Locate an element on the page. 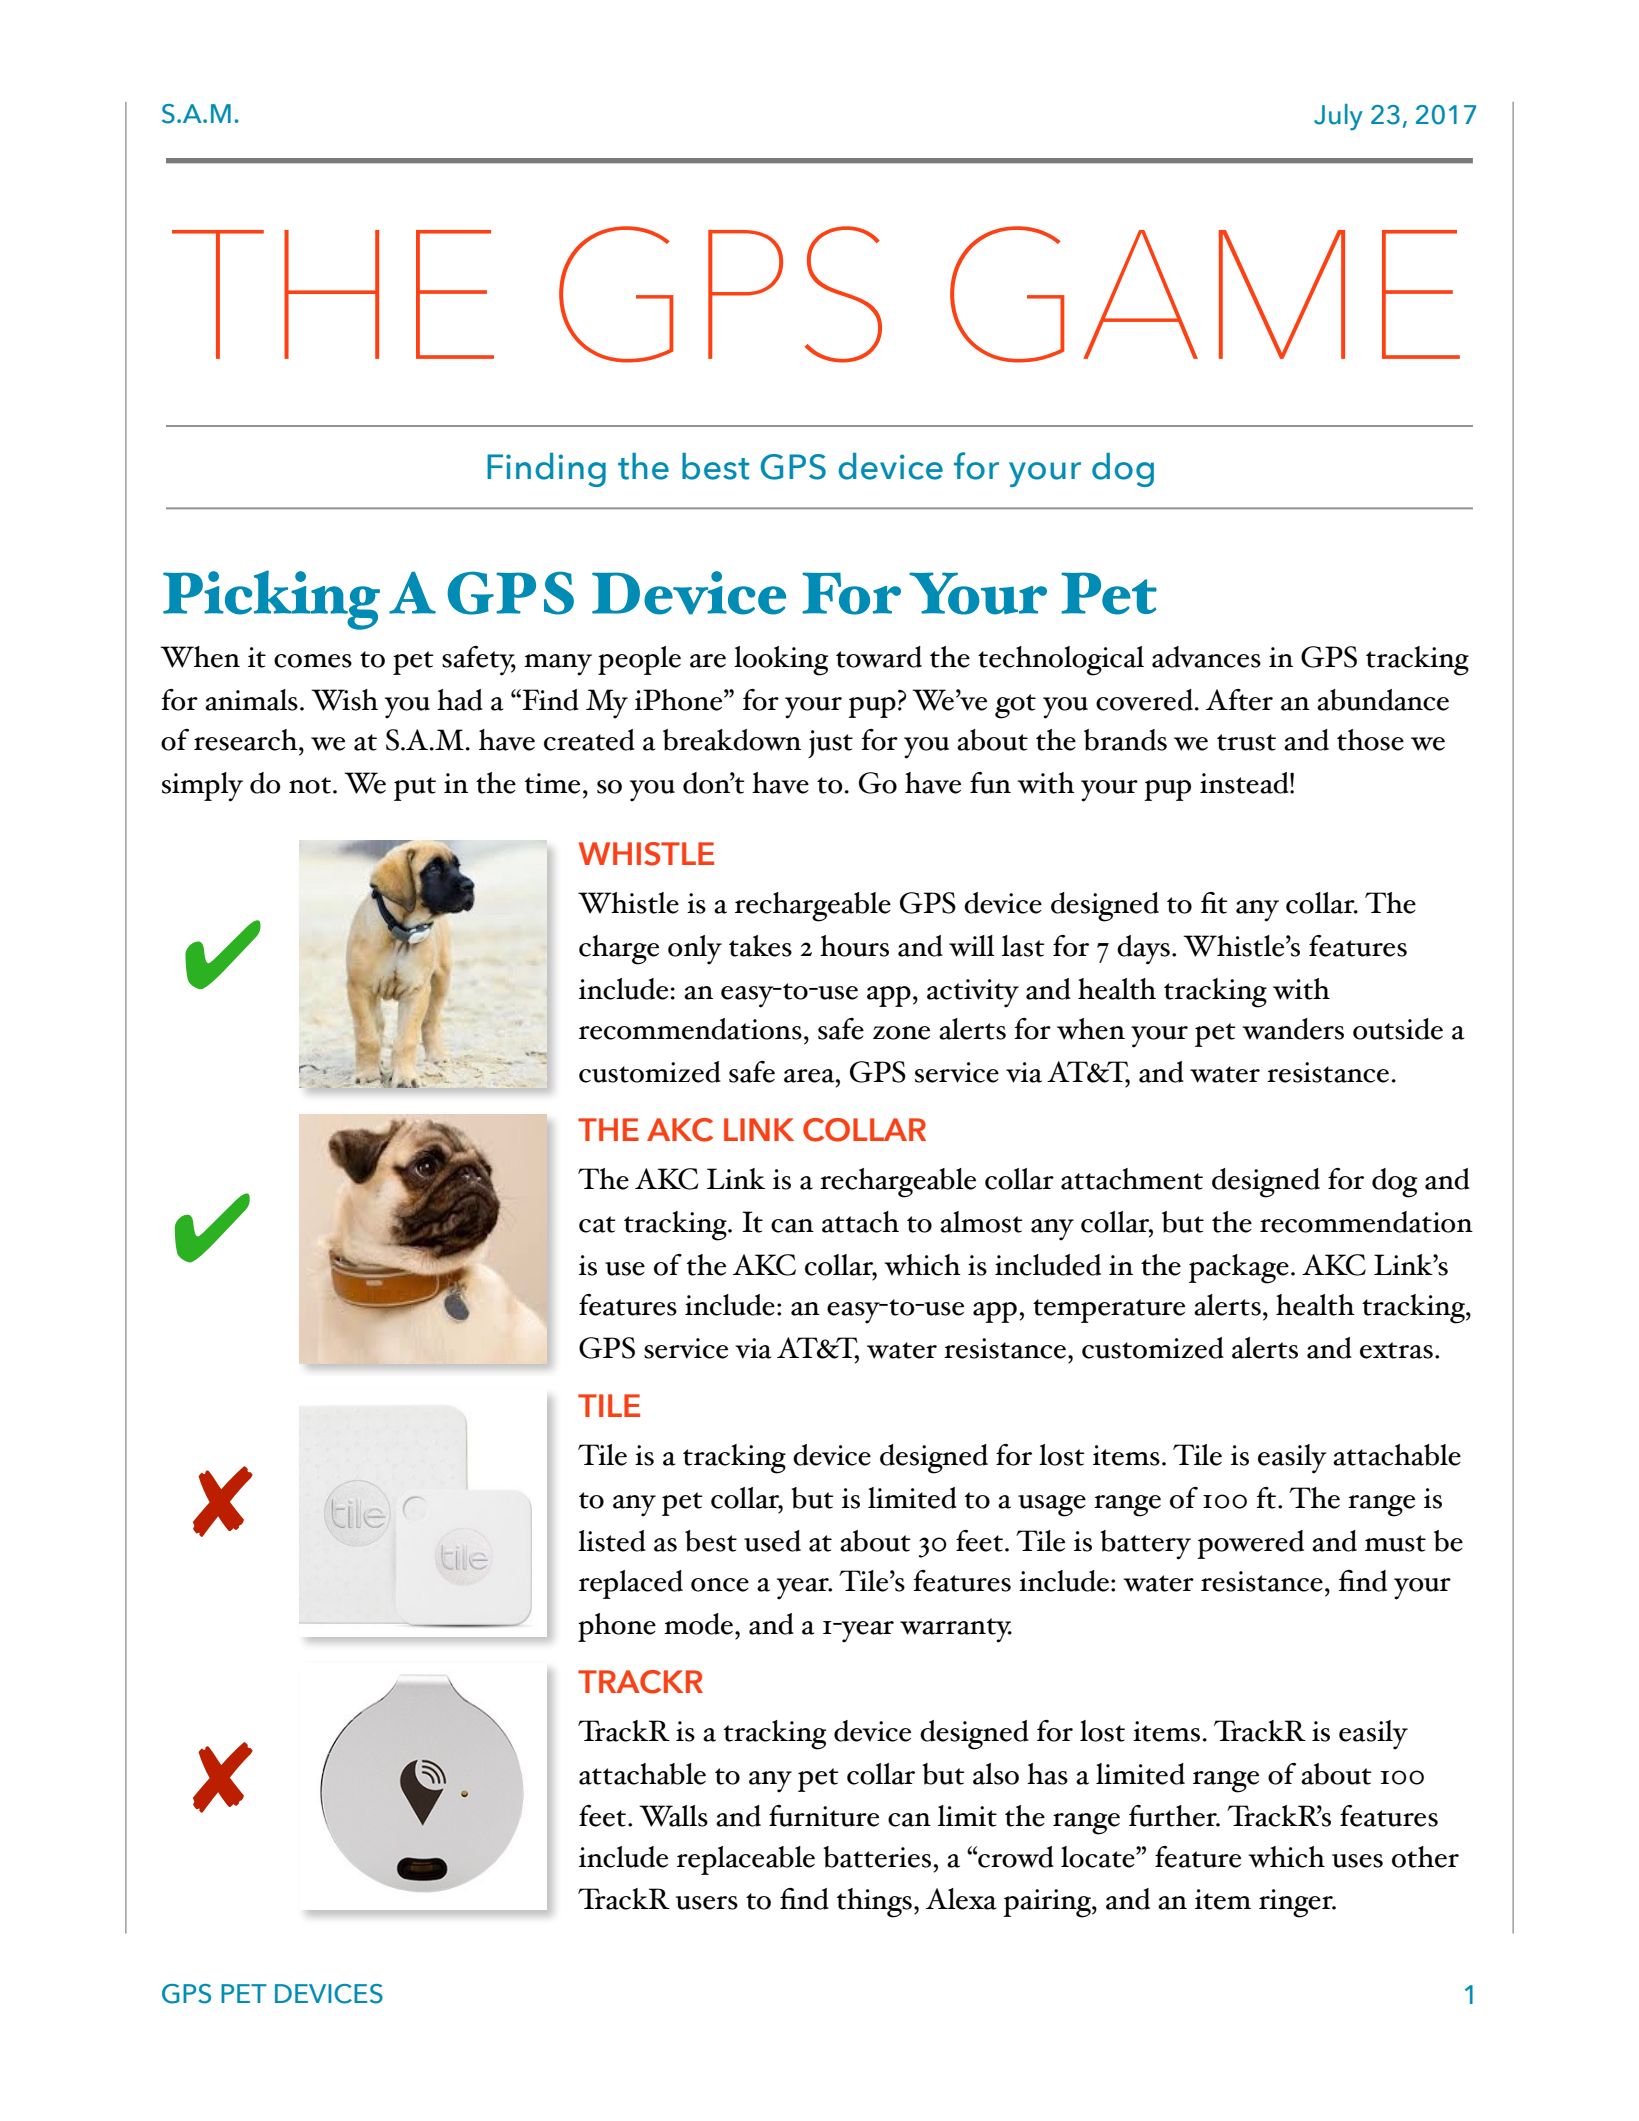 This document has width=1639, height=2121. Picking is located at coordinates (271, 600).
